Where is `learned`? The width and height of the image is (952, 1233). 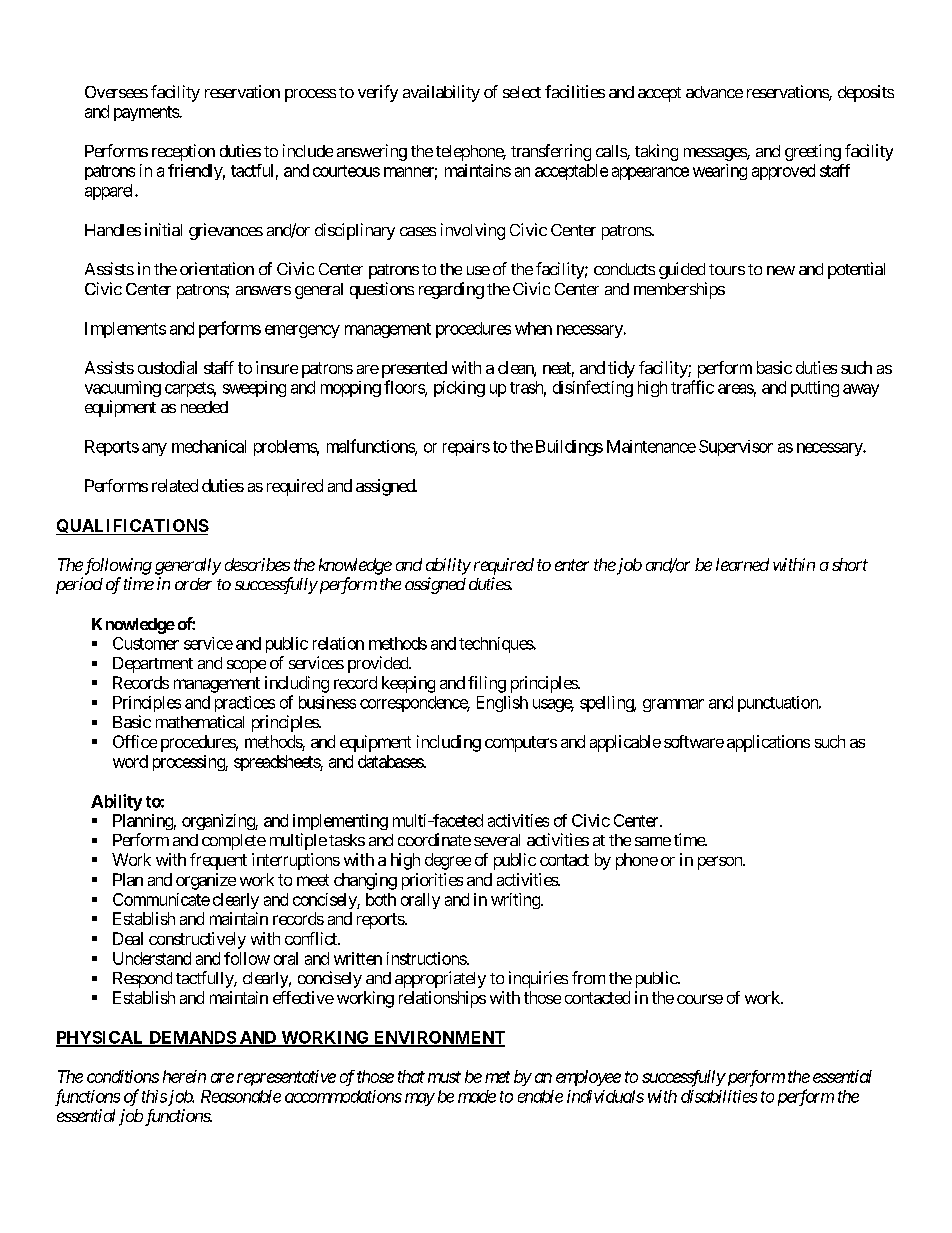
learned is located at coordinates (742, 564).
